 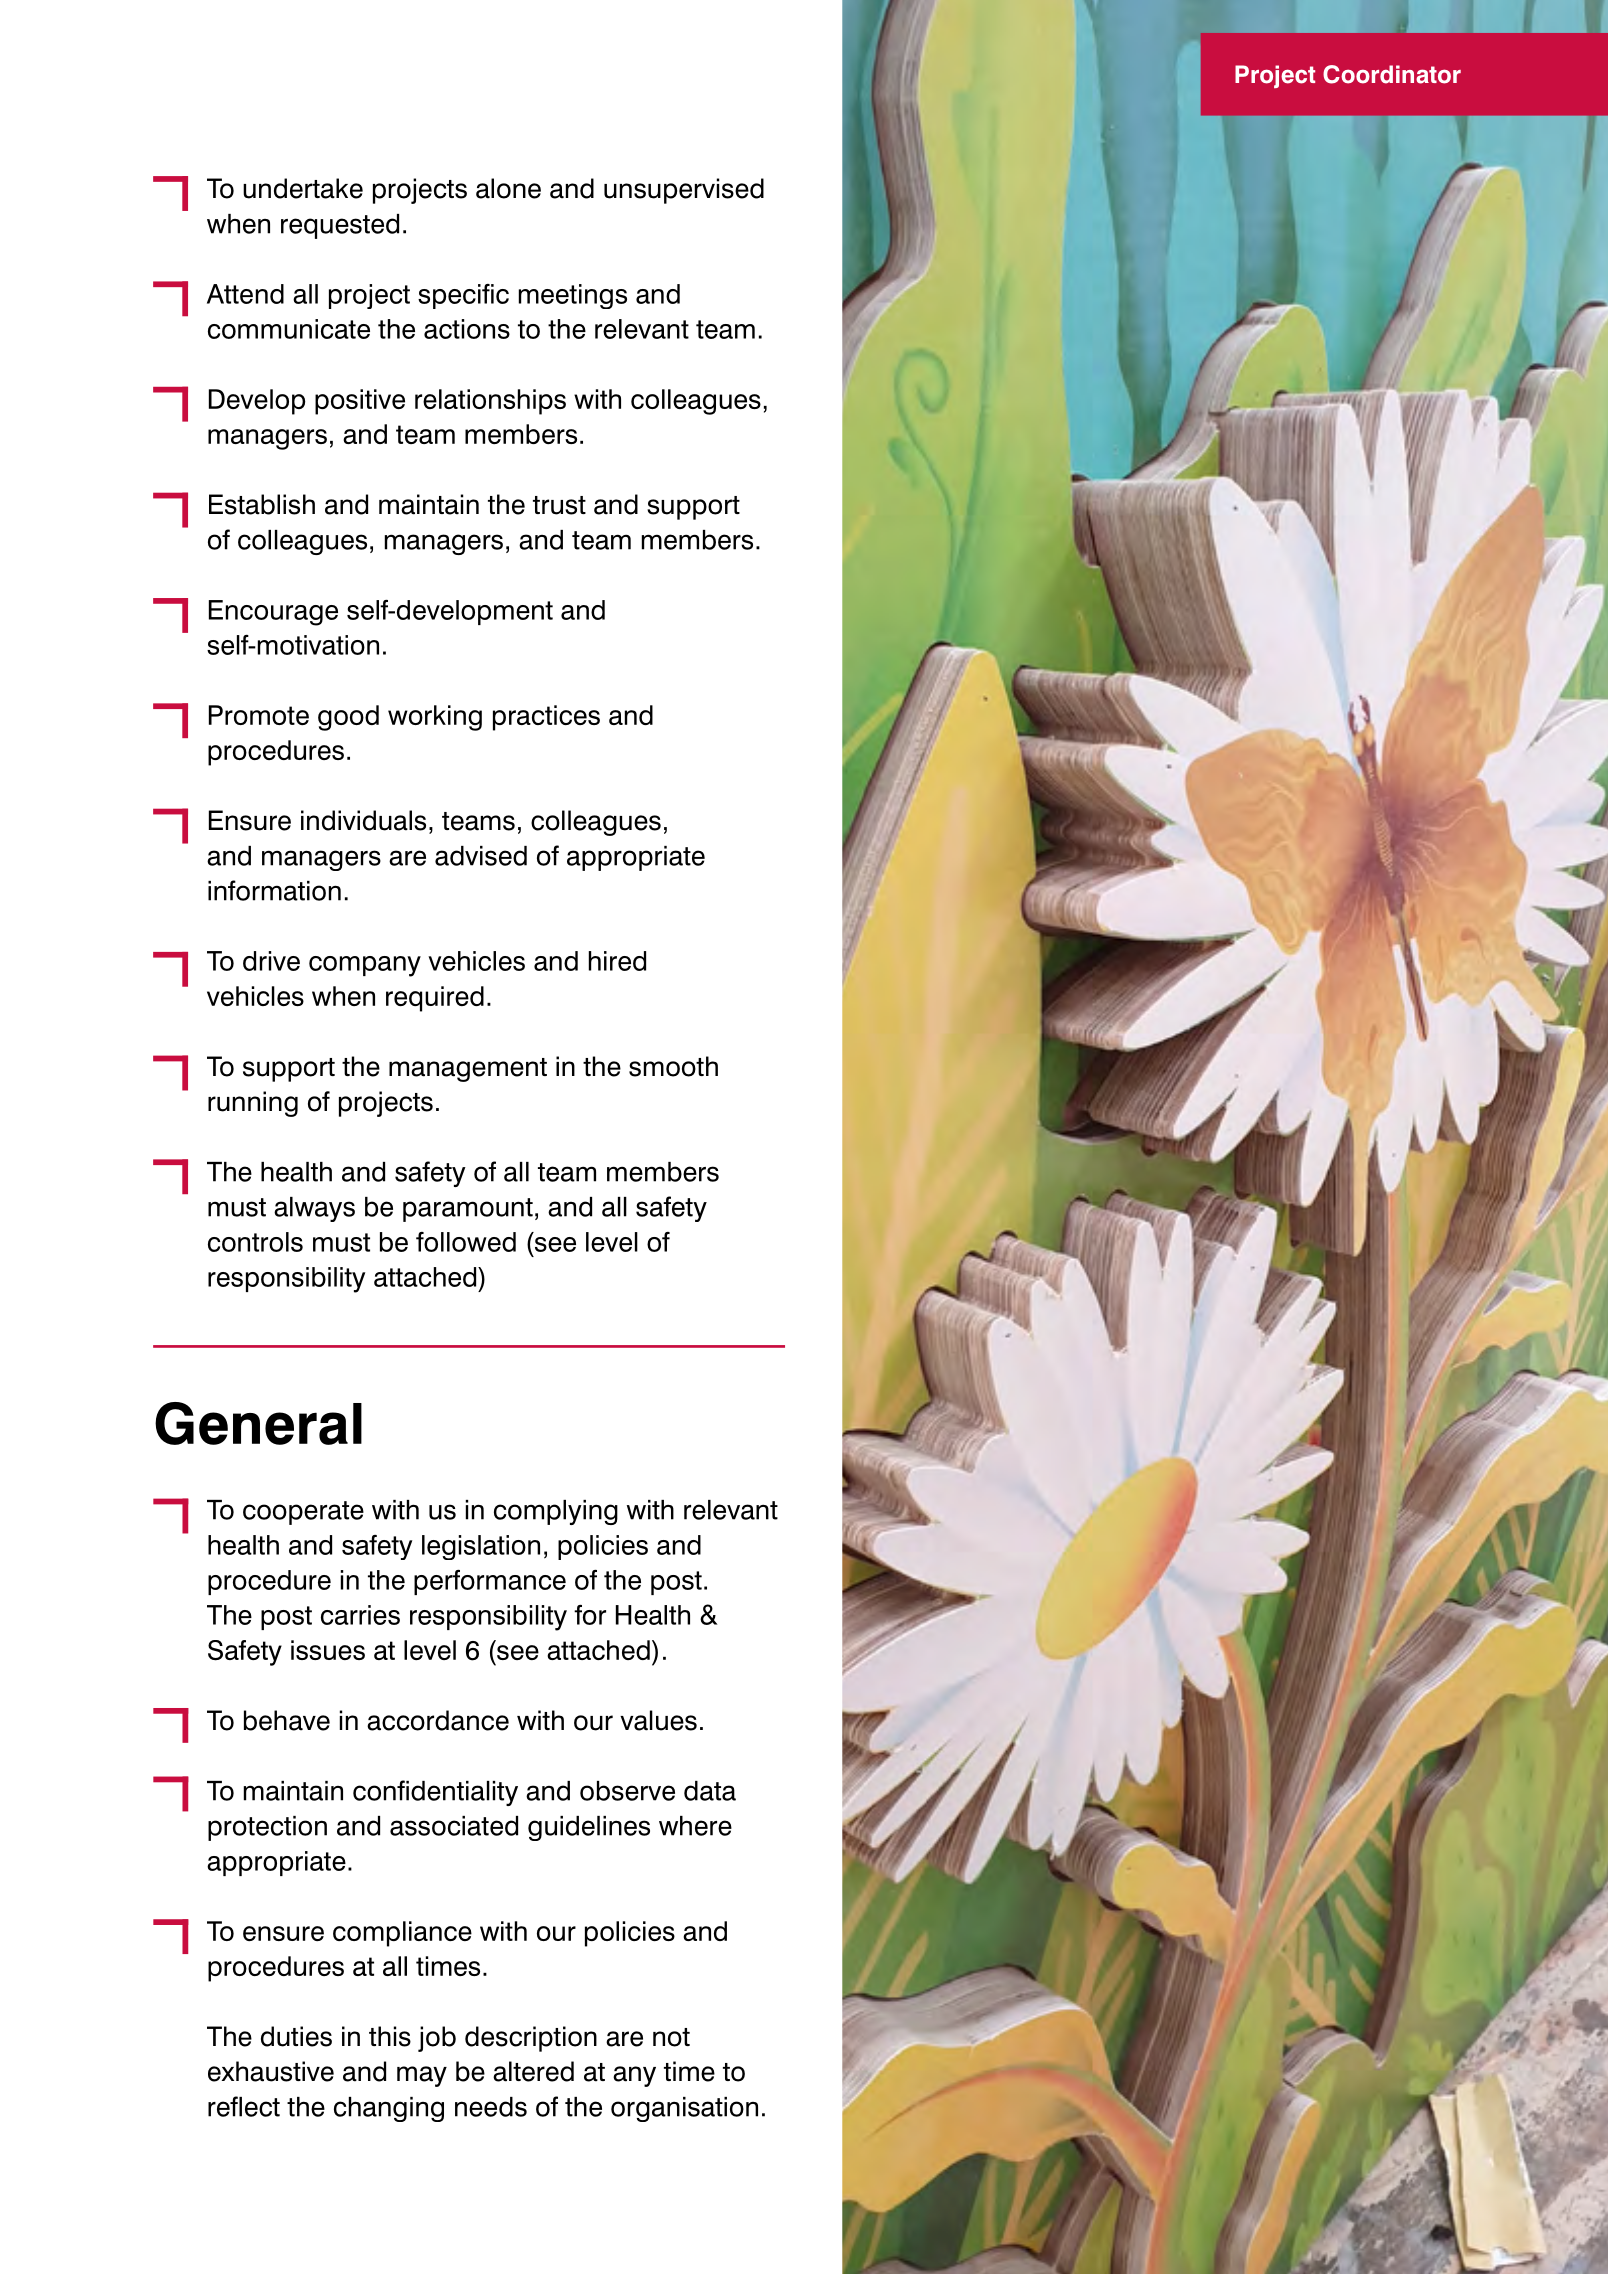 What do you see at coordinates (684, 191) in the screenshot?
I see `unsupervised` at bounding box center [684, 191].
